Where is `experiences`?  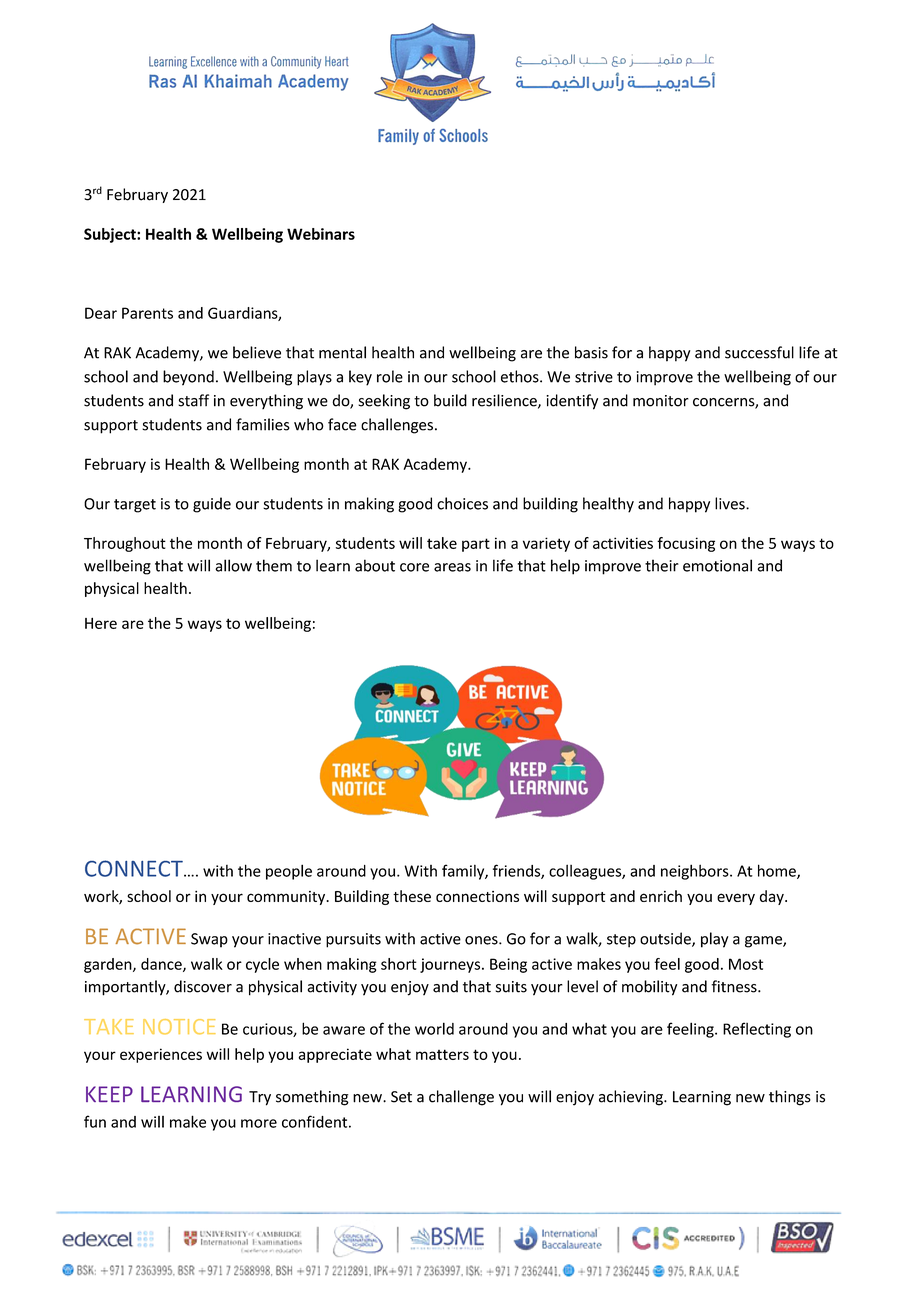 experiences is located at coordinates (161, 1055).
